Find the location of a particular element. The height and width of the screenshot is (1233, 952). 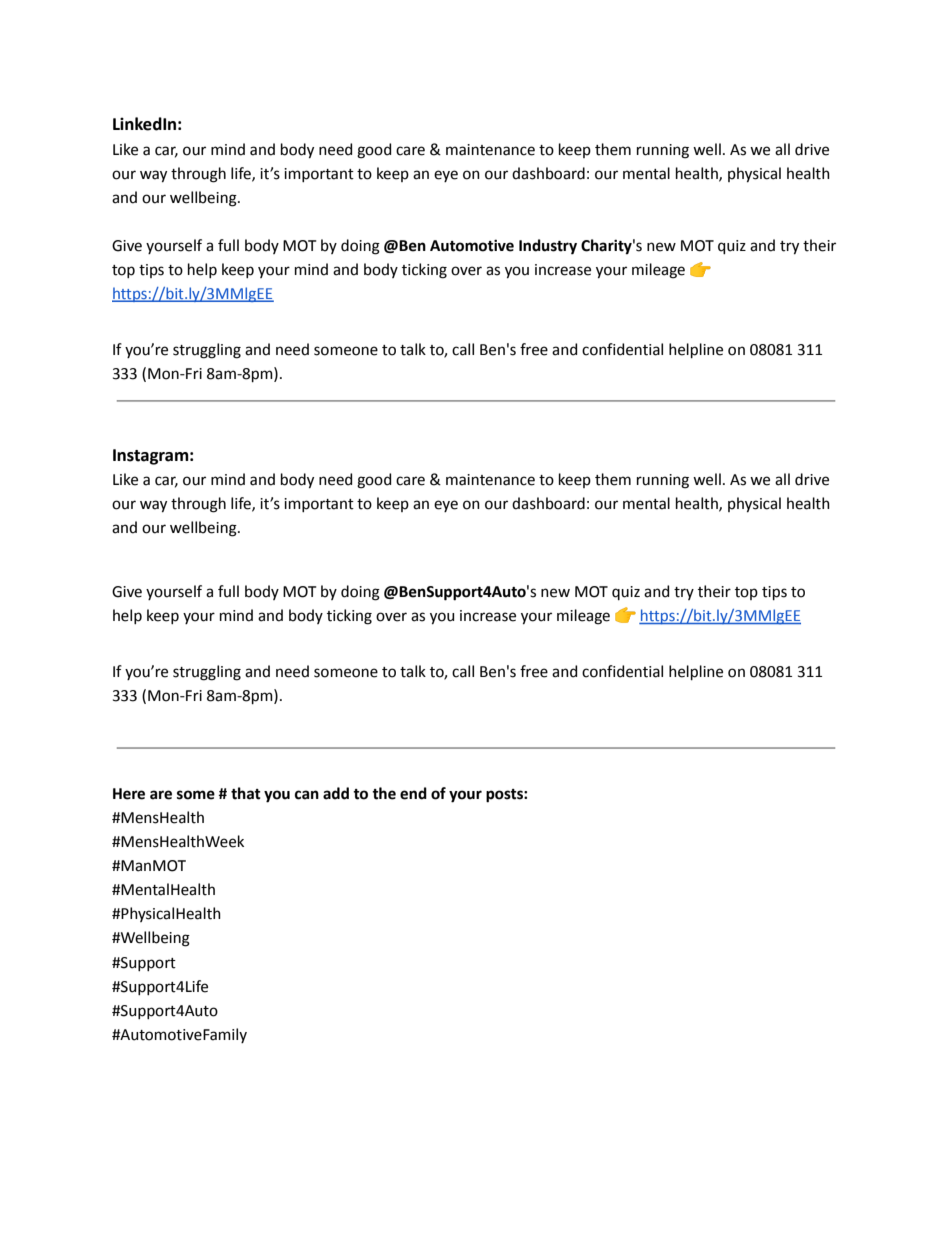

that is located at coordinates (246, 793).
